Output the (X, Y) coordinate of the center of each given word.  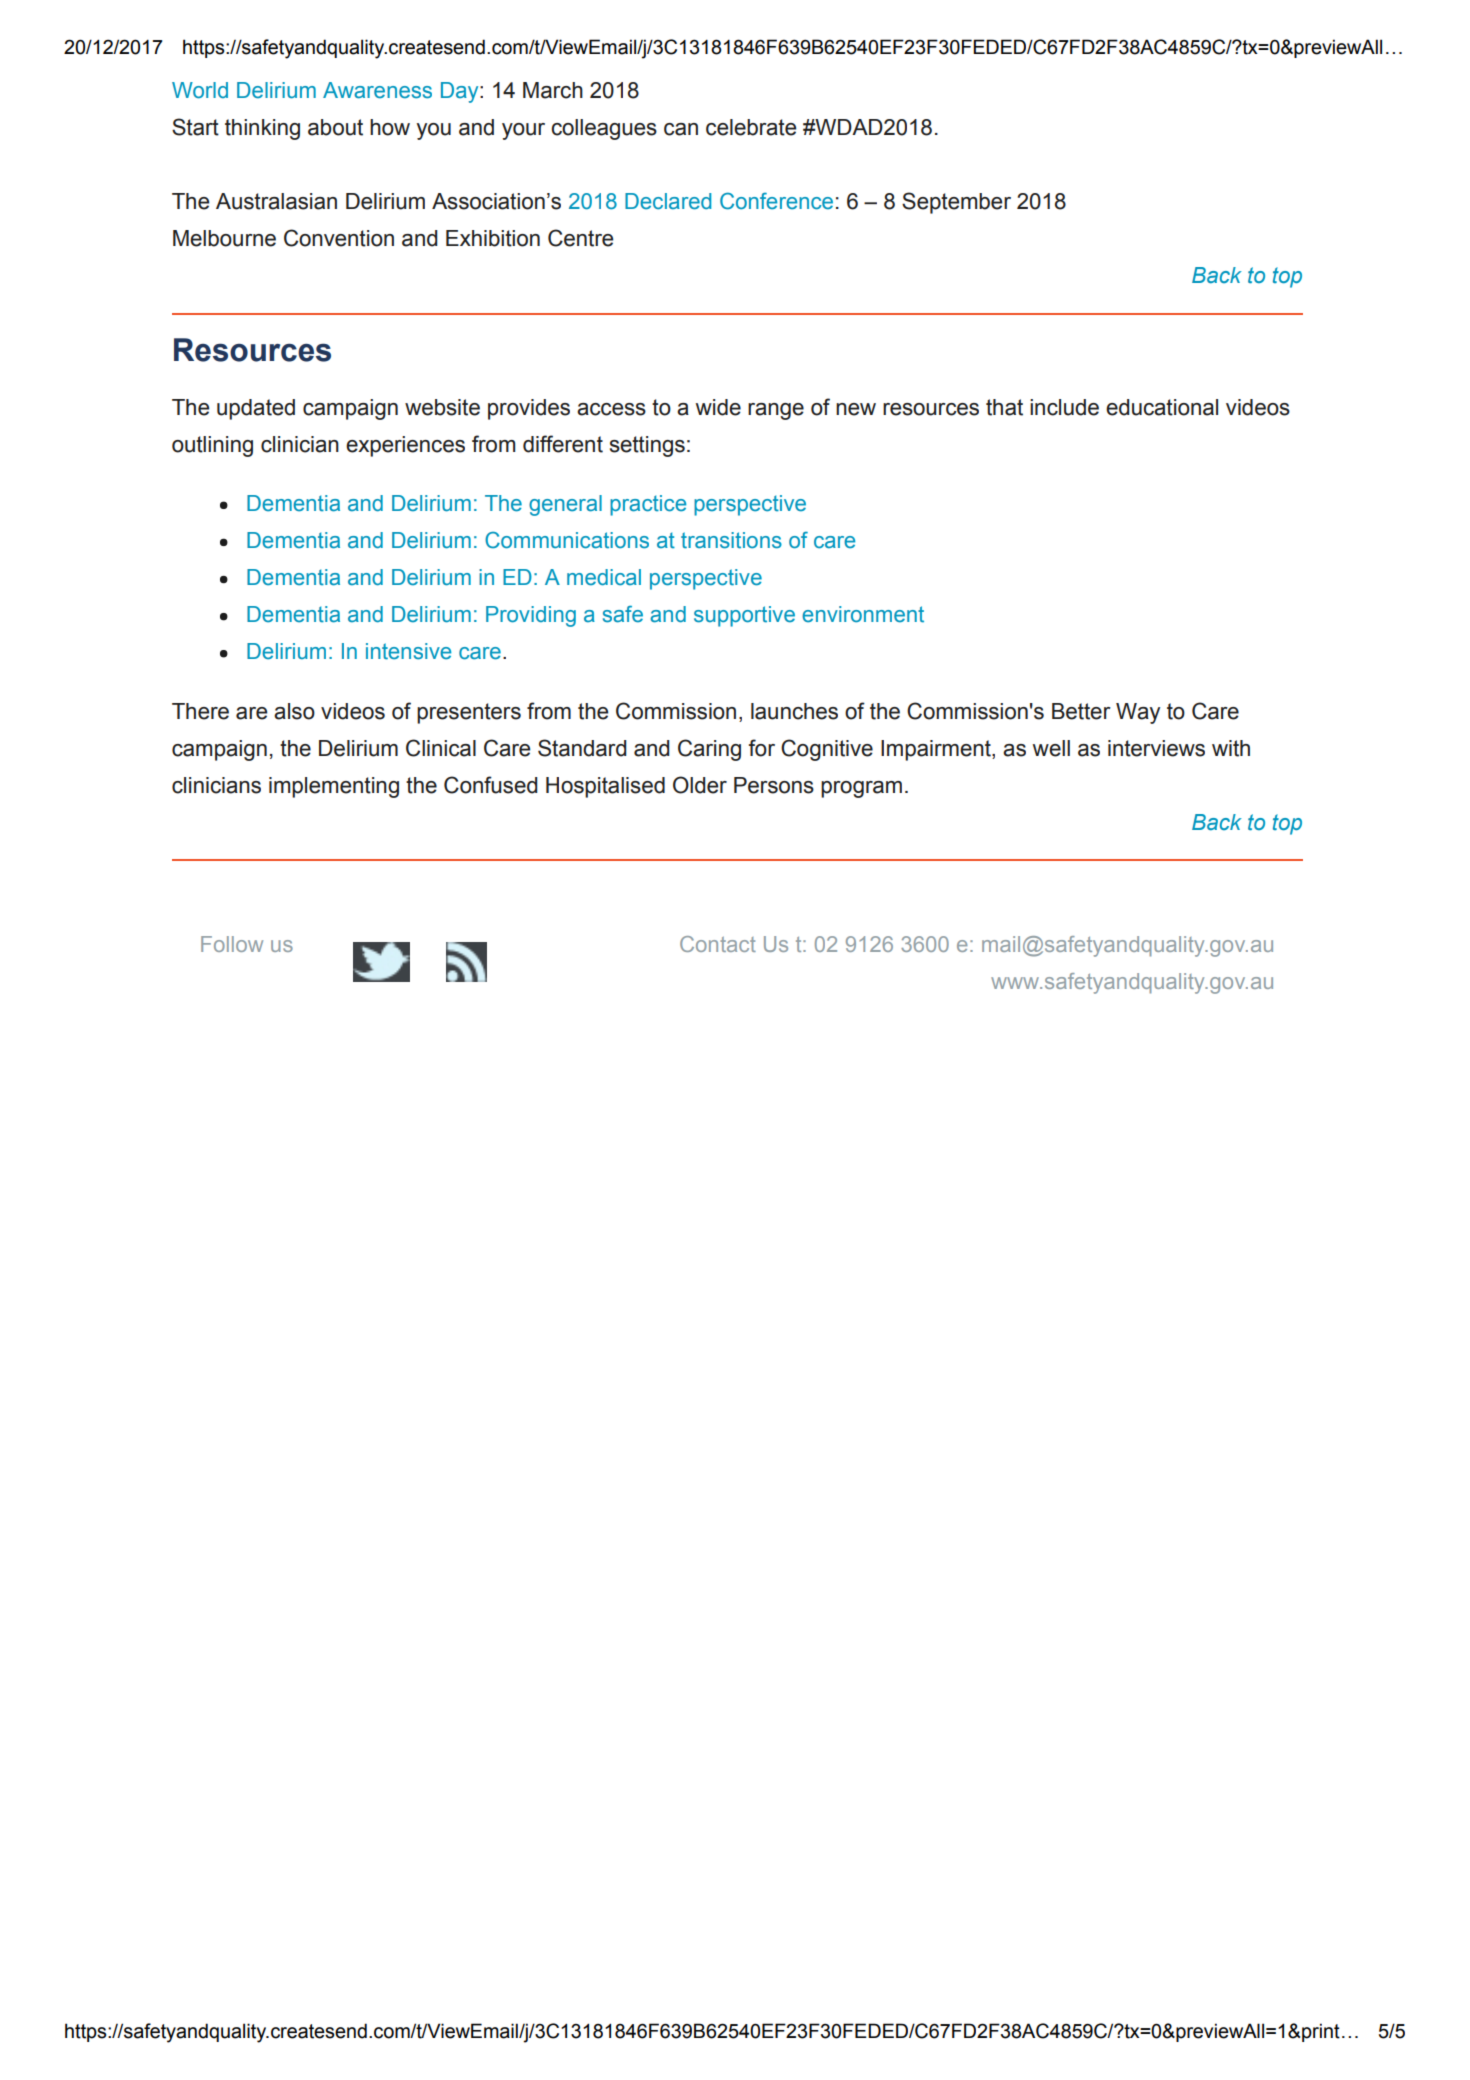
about (335, 127)
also (294, 711)
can (681, 129)
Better (1081, 711)
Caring (709, 750)
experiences (405, 446)
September (956, 203)
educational (1162, 407)
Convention (339, 238)
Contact (718, 944)
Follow (232, 944)
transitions (731, 540)
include (1064, 407)
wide (718, 407)
